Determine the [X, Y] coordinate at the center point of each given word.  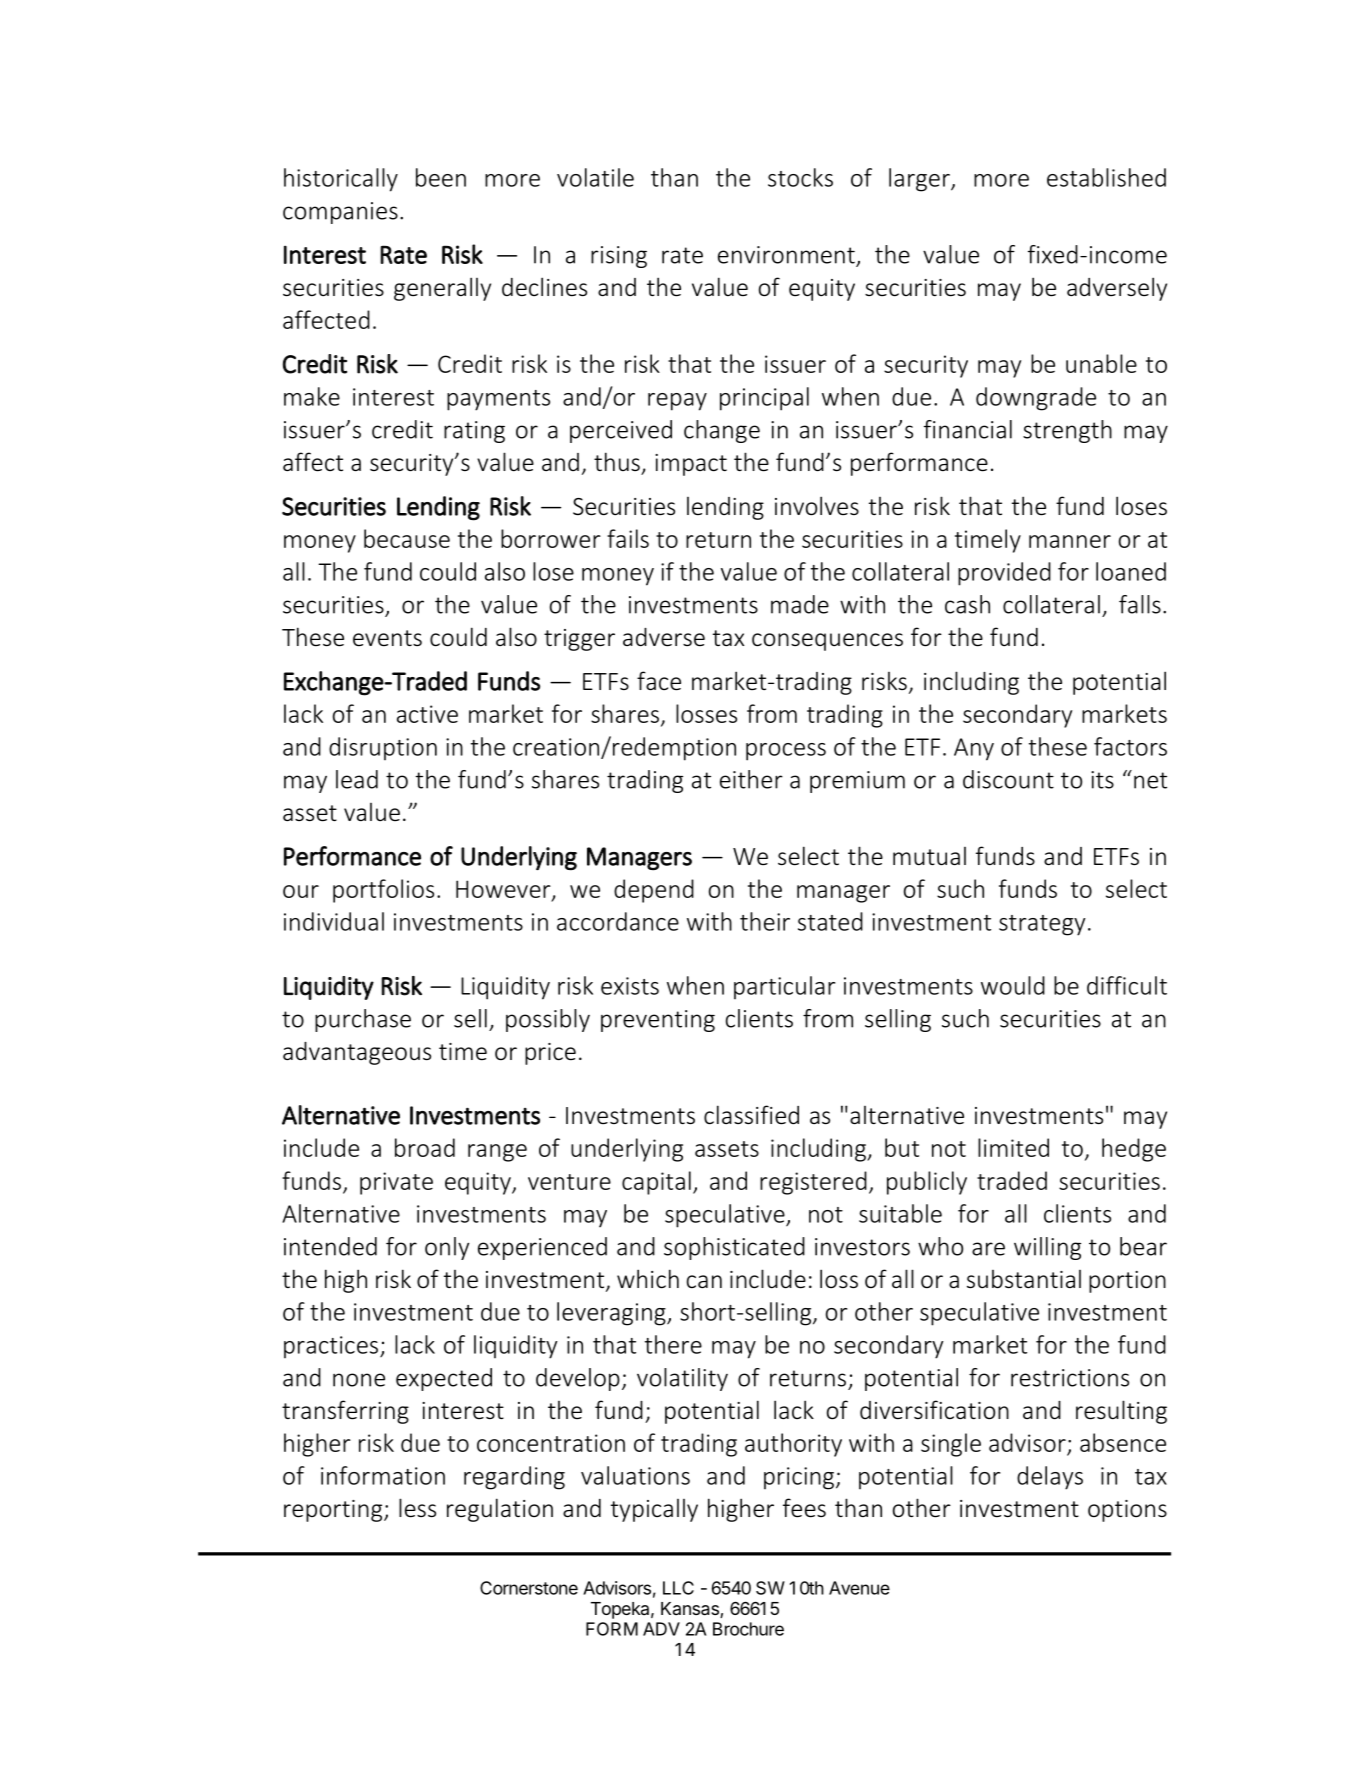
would [1013, 985]
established [1106, 177]
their [765, 921]
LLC [678, 1588]
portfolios [383, 891]
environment [786, 255]
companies [340, 213]
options [1127, 1511]
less [417, 1508]
